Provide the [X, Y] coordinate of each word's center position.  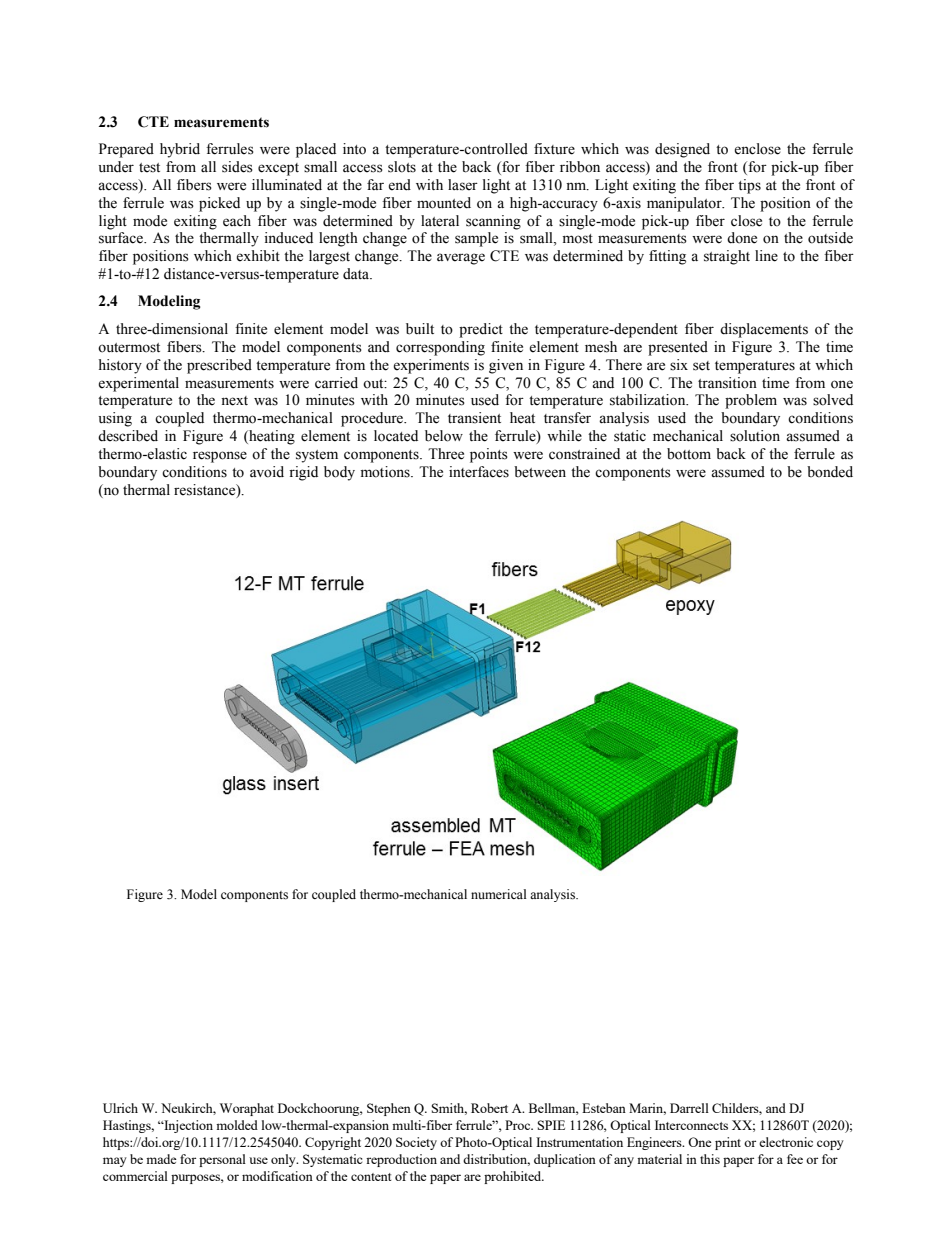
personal [222, 1160]
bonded [830, 472]
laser [463, 185]
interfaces [479, 472]
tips [749, 186]
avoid [267, 472]
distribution [496, 1160]
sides [237, 167]
